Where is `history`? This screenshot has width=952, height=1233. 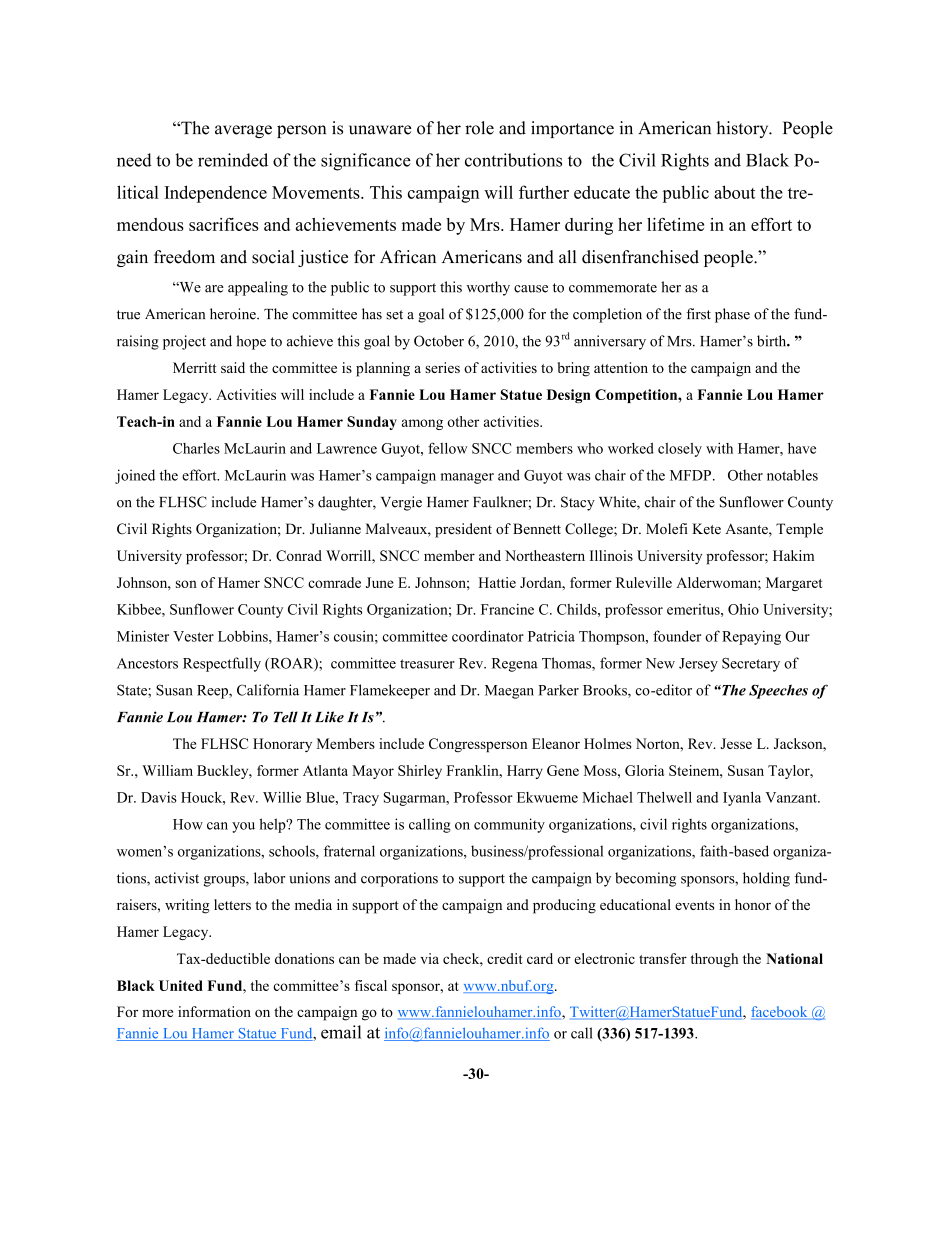
history is located at coordinates (743, 129).
